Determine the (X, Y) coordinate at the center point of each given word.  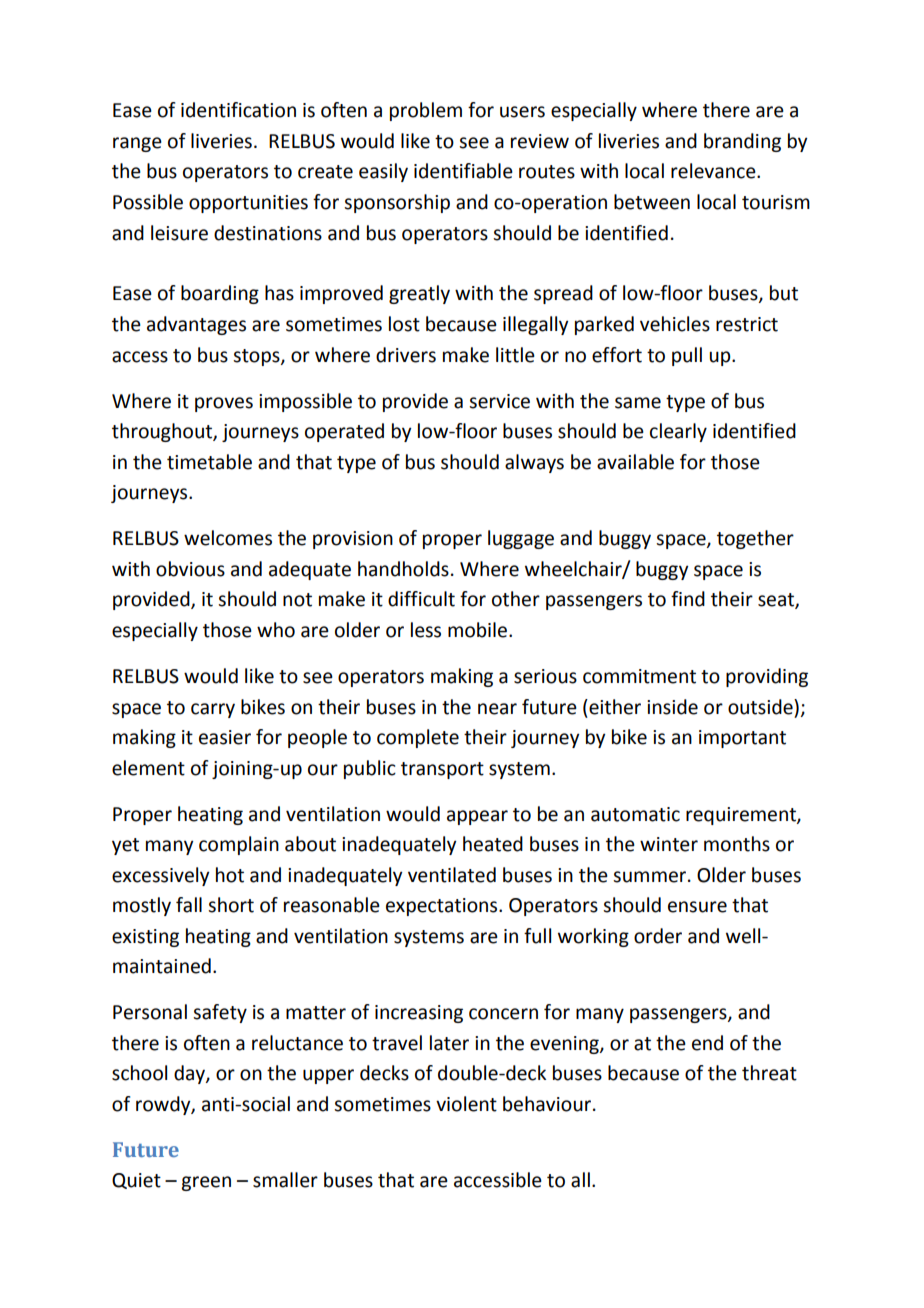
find (688, 599)
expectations (443, 907)
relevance (714, 171)
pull (687, 356)
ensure (697, 907)
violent (466, 1104)
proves (224, 404)
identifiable (463, 171)
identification (238, 110)
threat (769, 1073)
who (276, 630)
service (499, 401)
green (206, 1183)
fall (189, 905)
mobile (479, 630)
